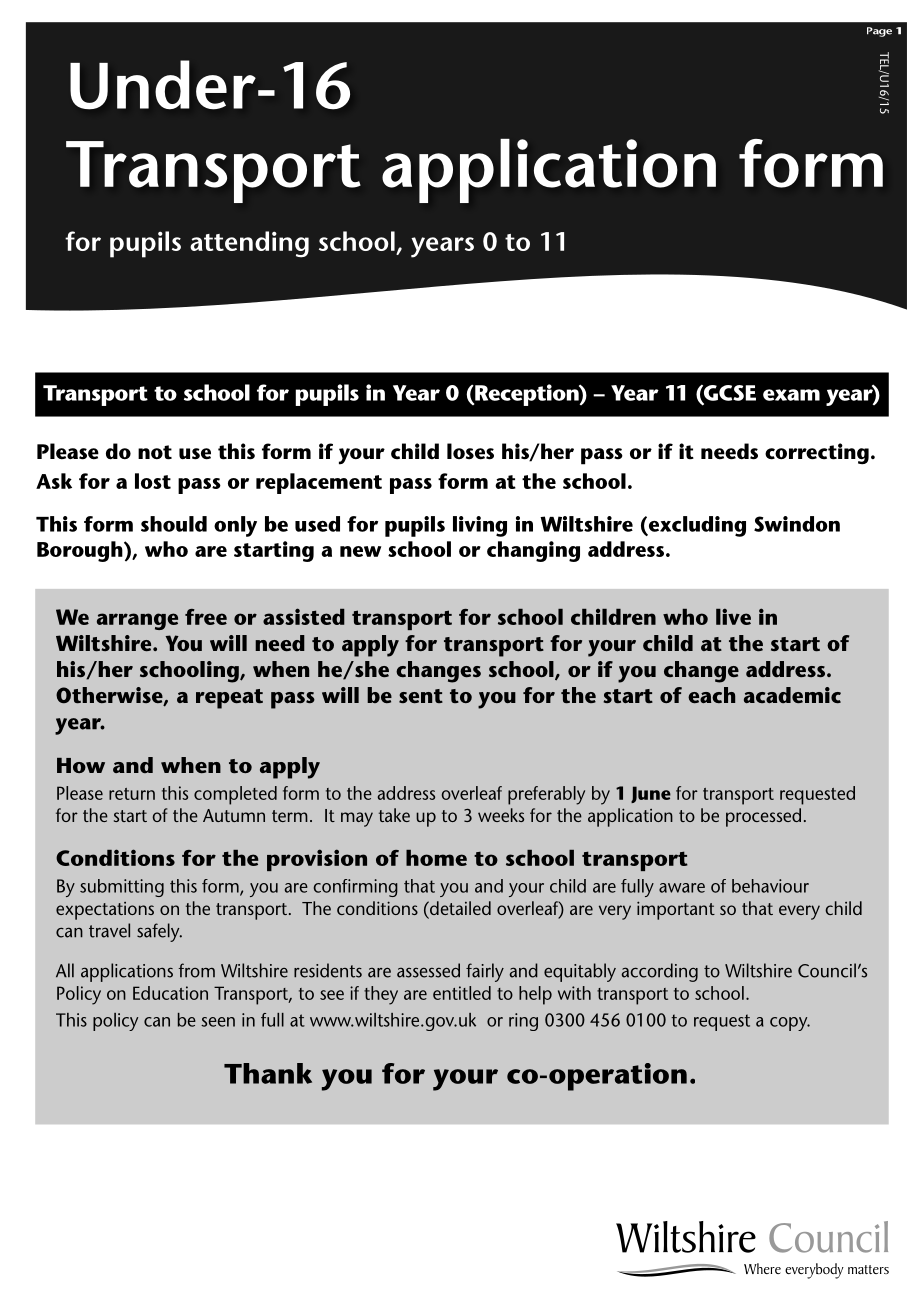 The height and width of the screenshot is (1308, 924). I want to click on Page, so click(879, 32).
